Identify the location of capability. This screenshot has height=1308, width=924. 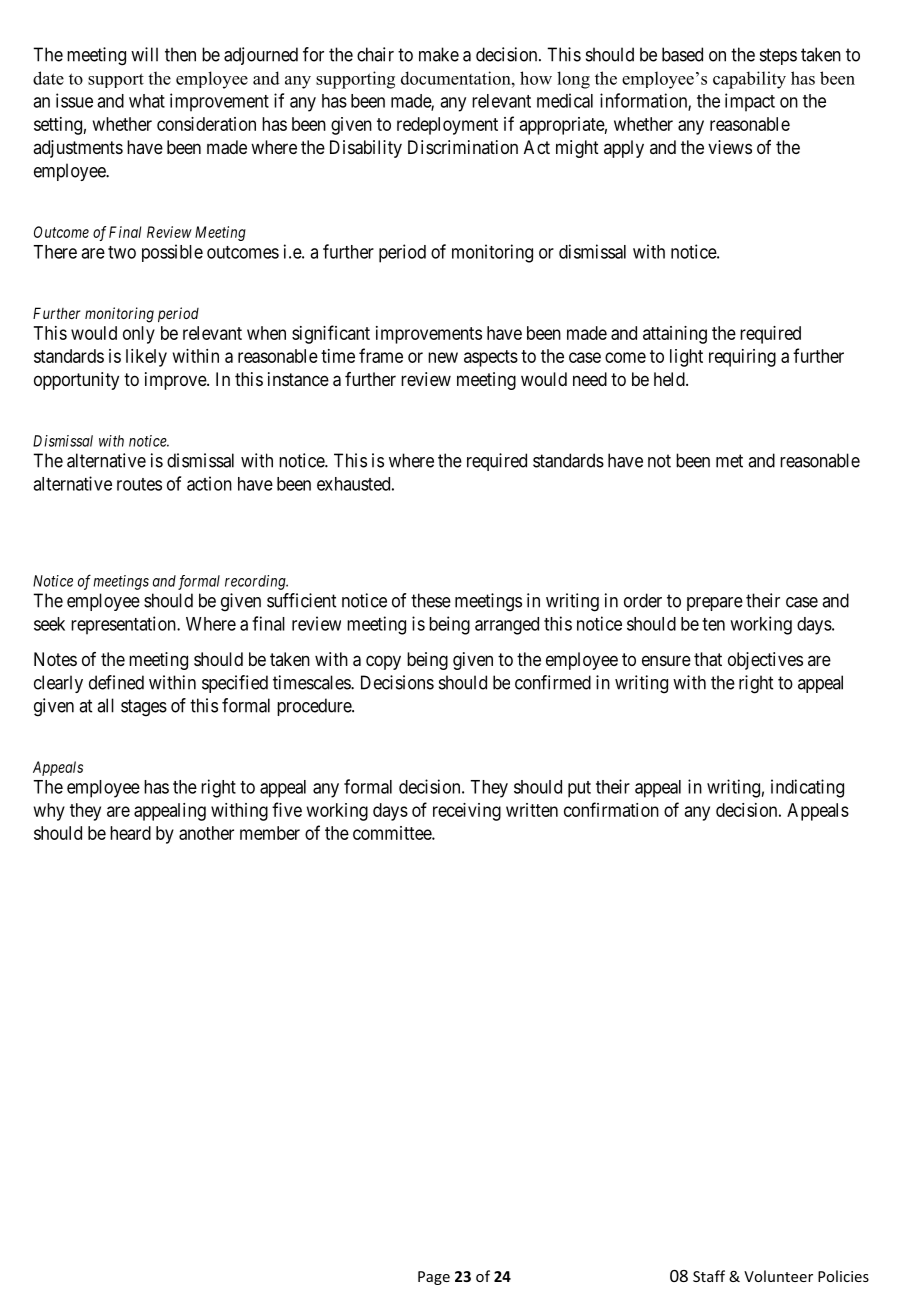
(749, 80).
